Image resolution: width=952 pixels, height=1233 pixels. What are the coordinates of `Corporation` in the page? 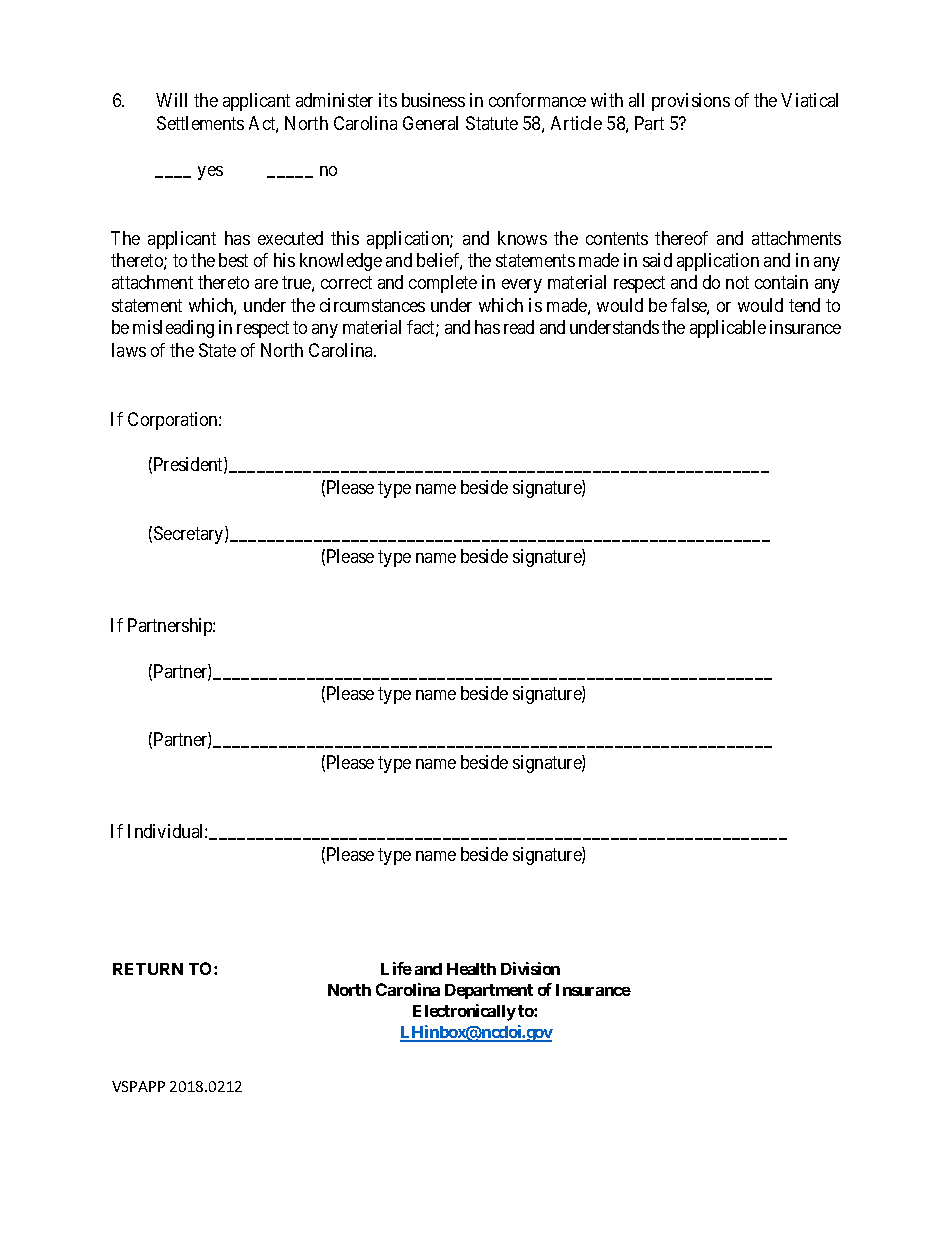 It's located at (174, 421).
